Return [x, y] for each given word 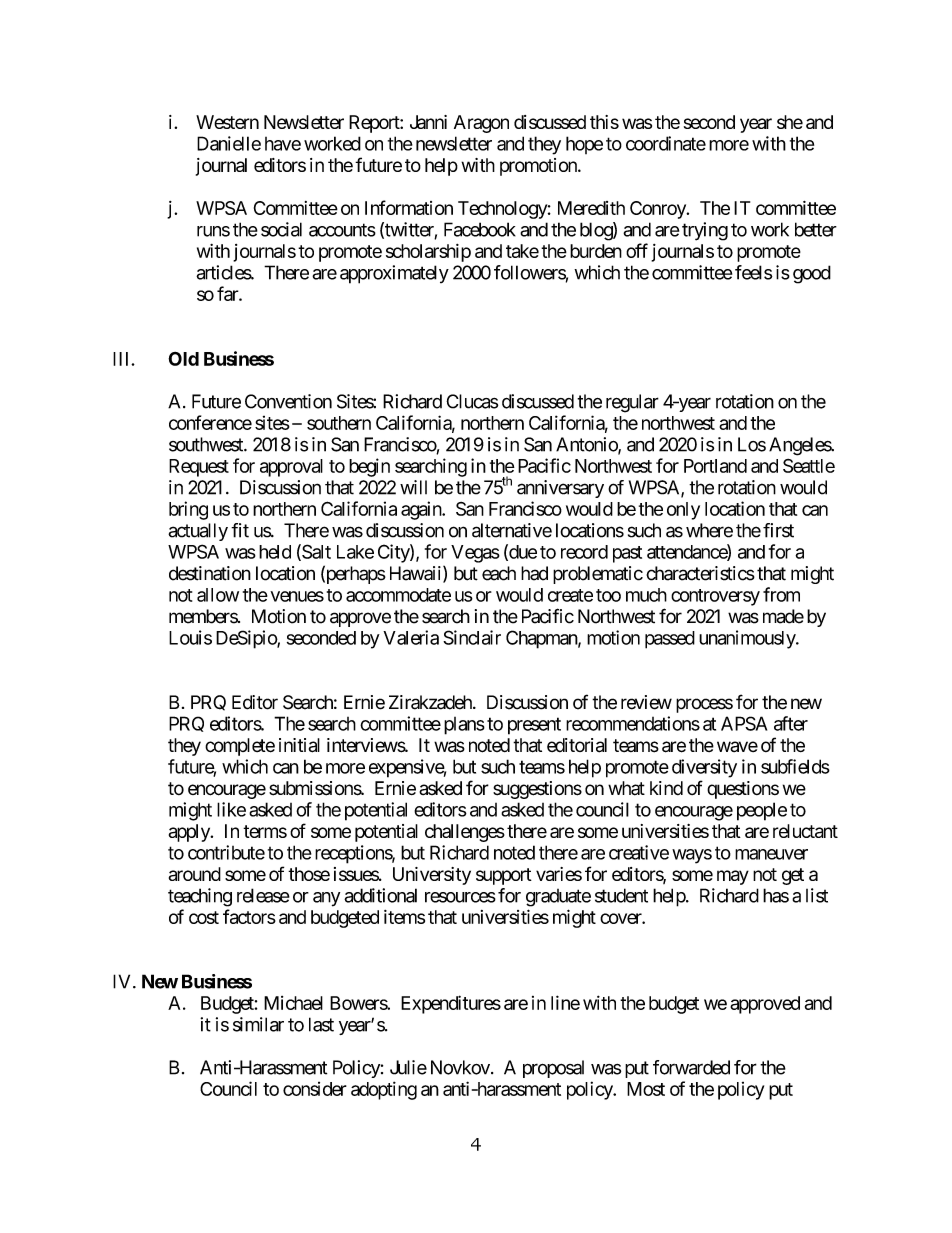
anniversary [560, 489]
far [228, 293]
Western [227, 122]
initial [299, 745]
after [791, 723]
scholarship [428, 253]
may [733, 877]
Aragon [481, 124]
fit [240, 530]
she [790, 122]
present [534, 726]
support [504, 876]
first [778, 530]
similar [258, 1024]
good [812, 274]
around [195, 874]
